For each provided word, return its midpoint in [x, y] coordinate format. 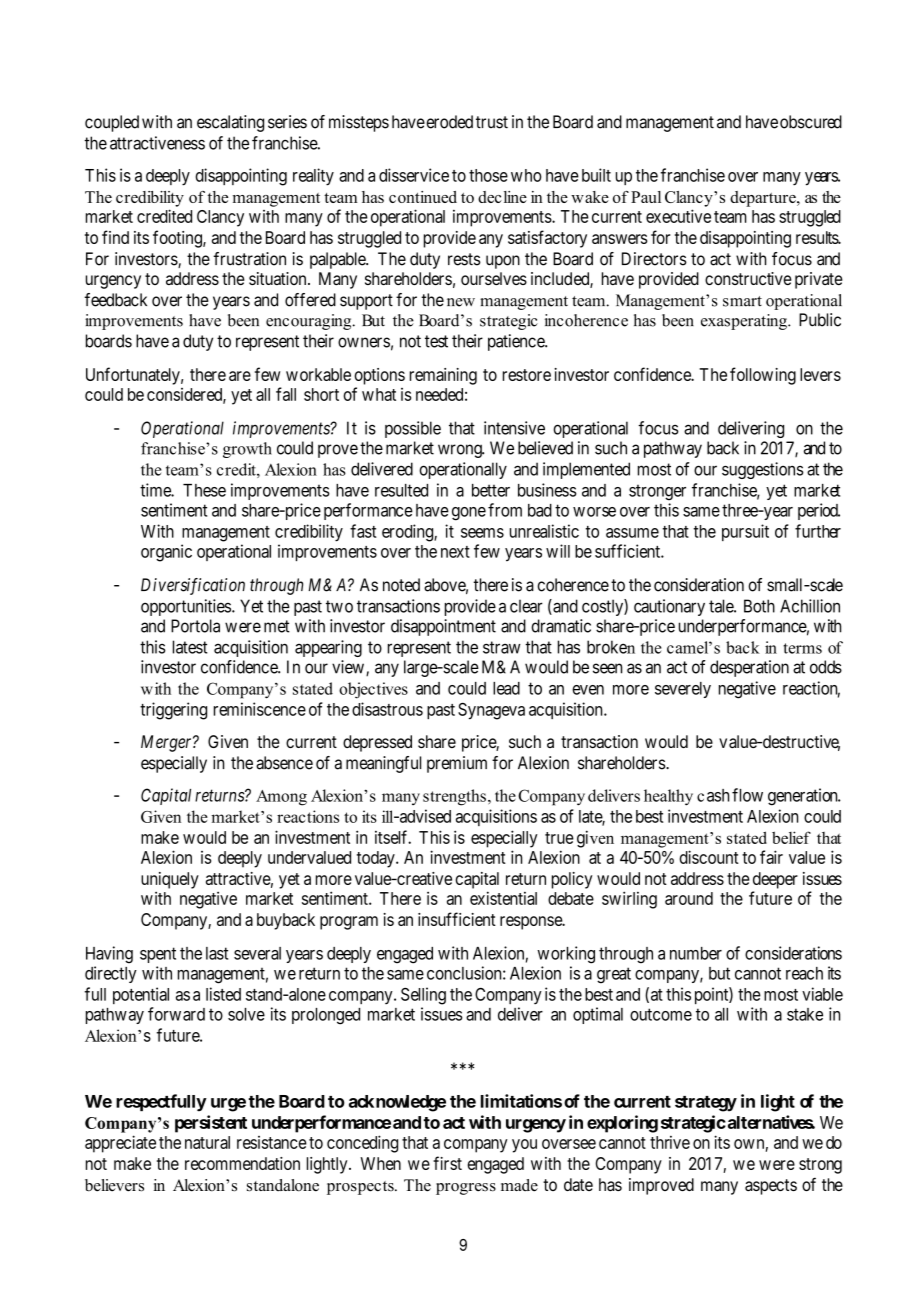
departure [764, 199]
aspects [771, 1187]
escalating [230, 123]
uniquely [170, 880]
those [488, 175]
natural [207, 1142]
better [491, 490]
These [204, 490]
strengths [454, 797]
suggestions [763, 470]
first [447, 1163]
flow [747, 795]
